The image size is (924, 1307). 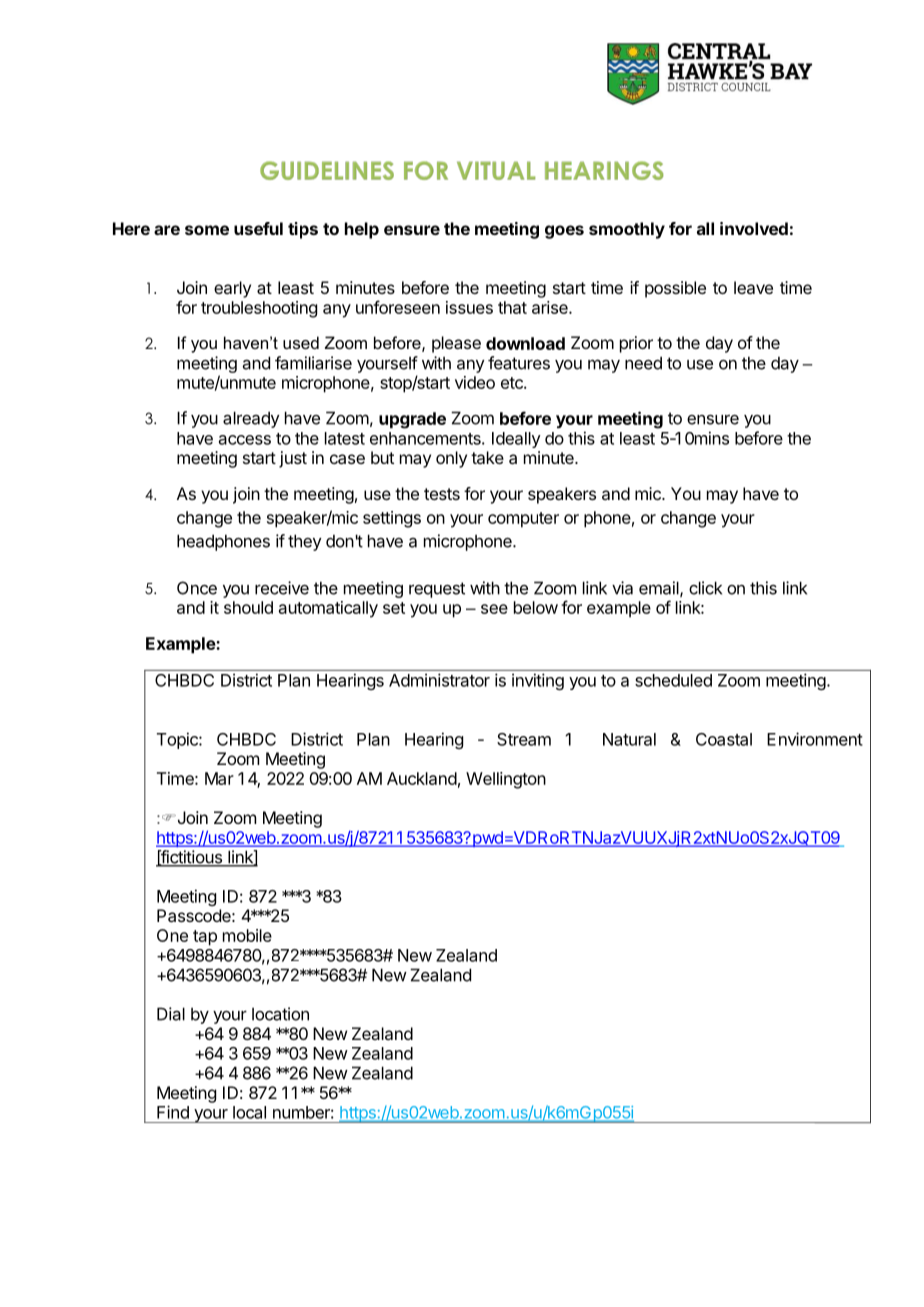 I want to click on local, so click(x=249, y=1112).
